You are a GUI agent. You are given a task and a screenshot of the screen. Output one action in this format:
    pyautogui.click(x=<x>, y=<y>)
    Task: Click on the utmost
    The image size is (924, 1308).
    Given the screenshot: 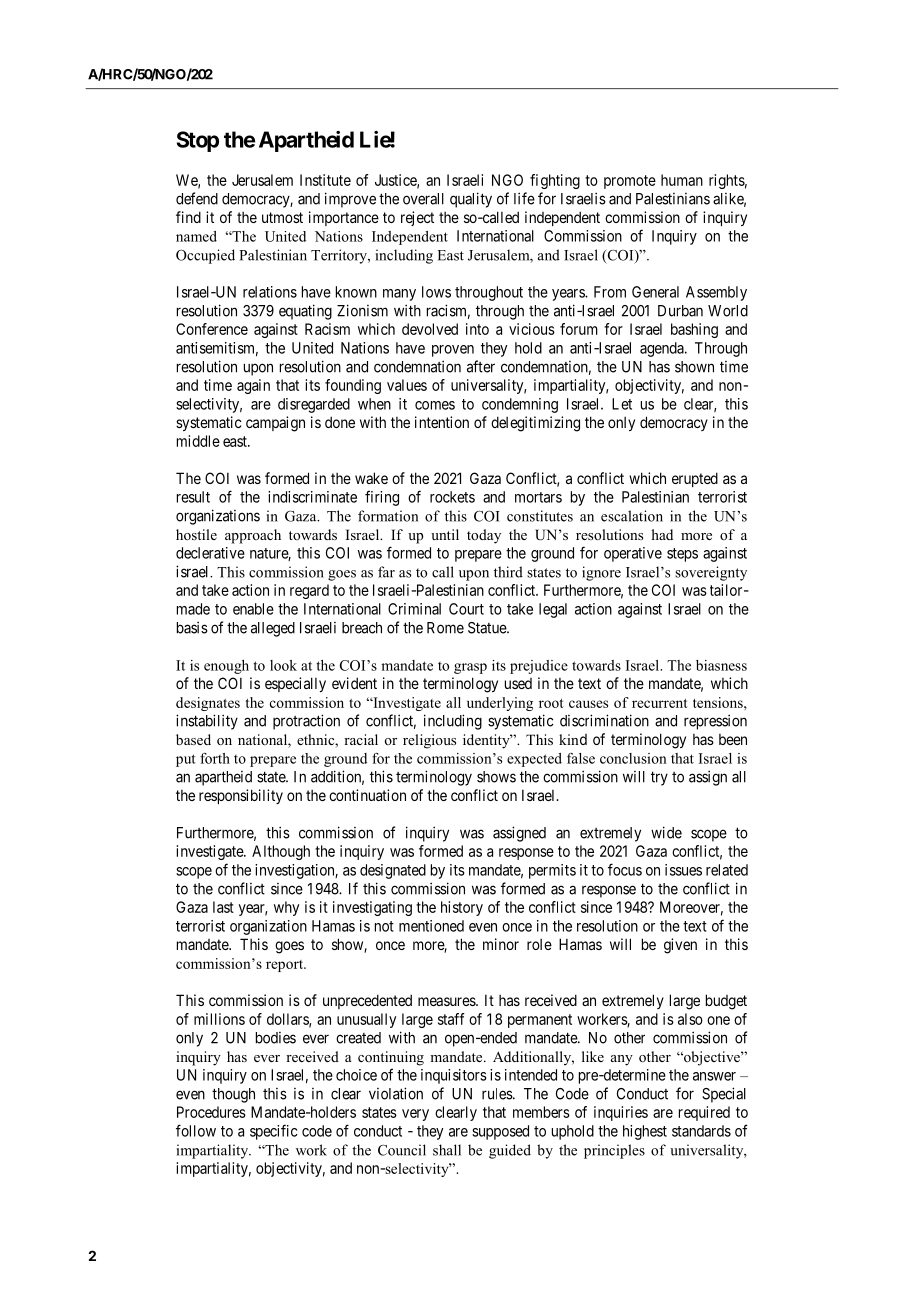 What is the action you would take?
    pyautogui.click(x=282, y=217)
